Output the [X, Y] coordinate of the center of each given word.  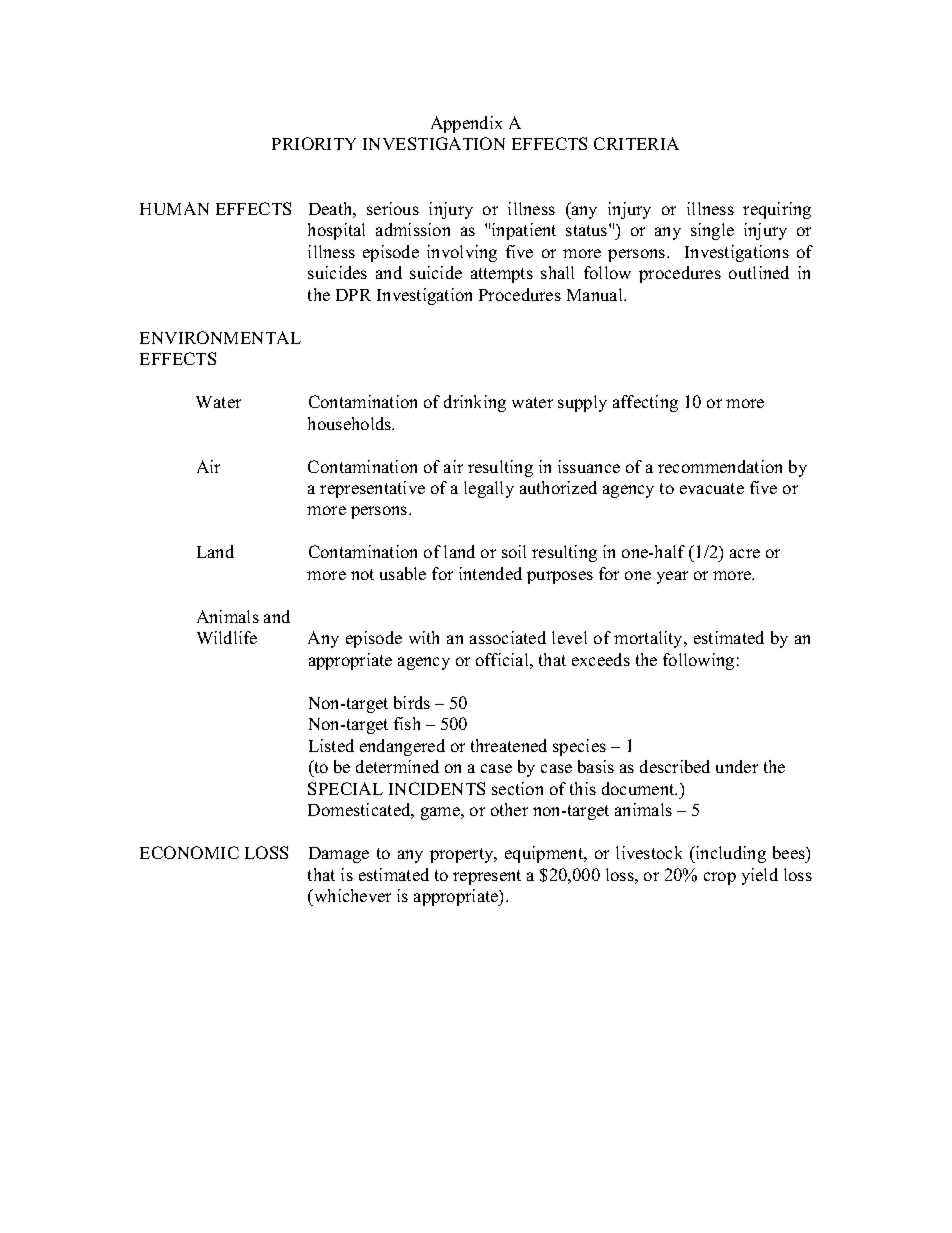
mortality [650, 639]
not [362, 574]
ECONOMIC [189, 852]
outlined [759, 272]
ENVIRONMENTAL [220, 337]
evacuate [712, 488]
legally [489, 489]
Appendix [466, 124]
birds [412, 702]
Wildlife [227, 637]
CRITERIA [636, 143]
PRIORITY [314, 143]
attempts [502, 275]
